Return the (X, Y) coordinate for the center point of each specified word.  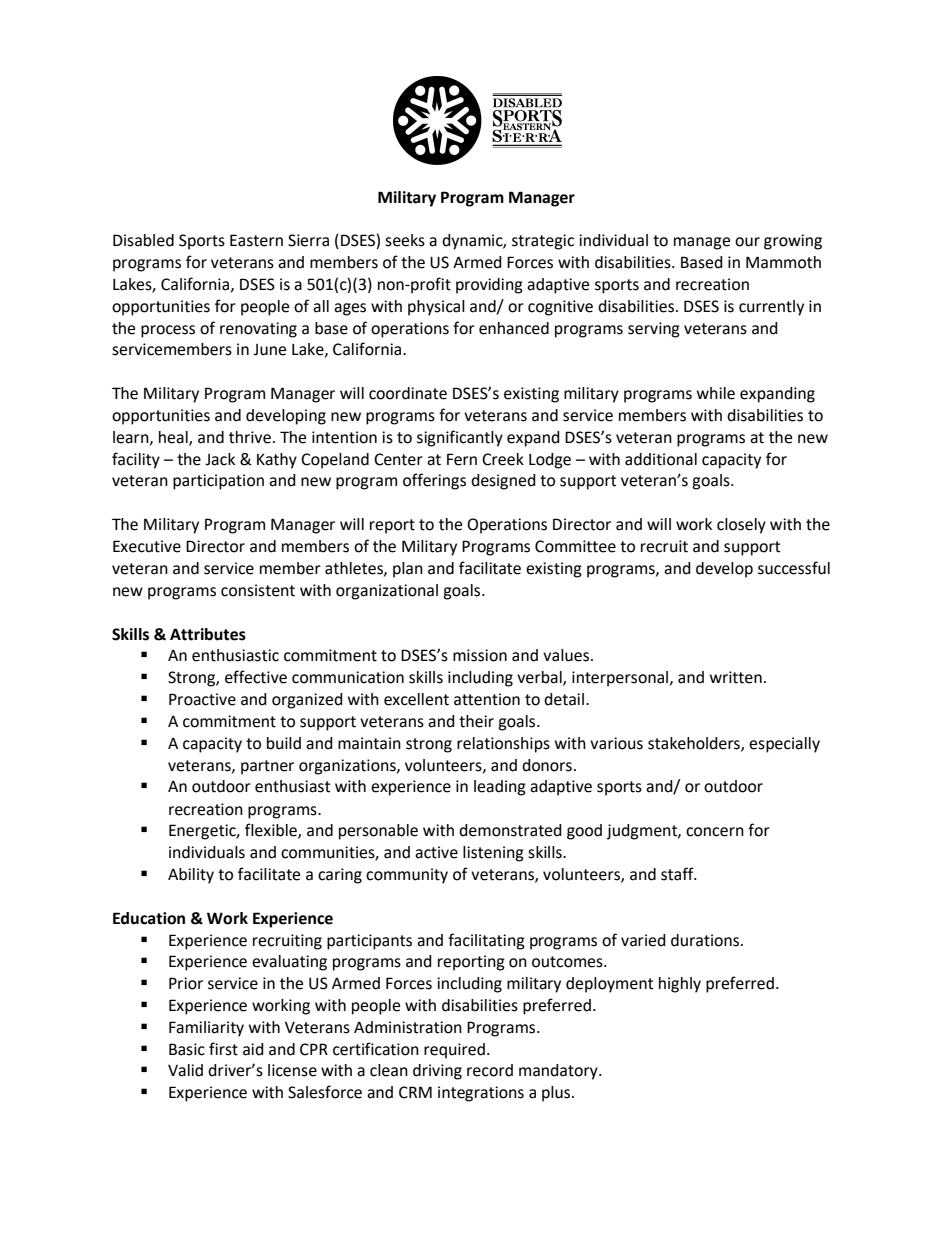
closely (741, 526)
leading (500, 788)
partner (267, 767)
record (490, 1070)
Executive (147, 546)
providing (489, 286)
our (747, 242)
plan (408, 570)
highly (680, 985)
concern (715, 832)
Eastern (256, 240)
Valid (185, 1070)
